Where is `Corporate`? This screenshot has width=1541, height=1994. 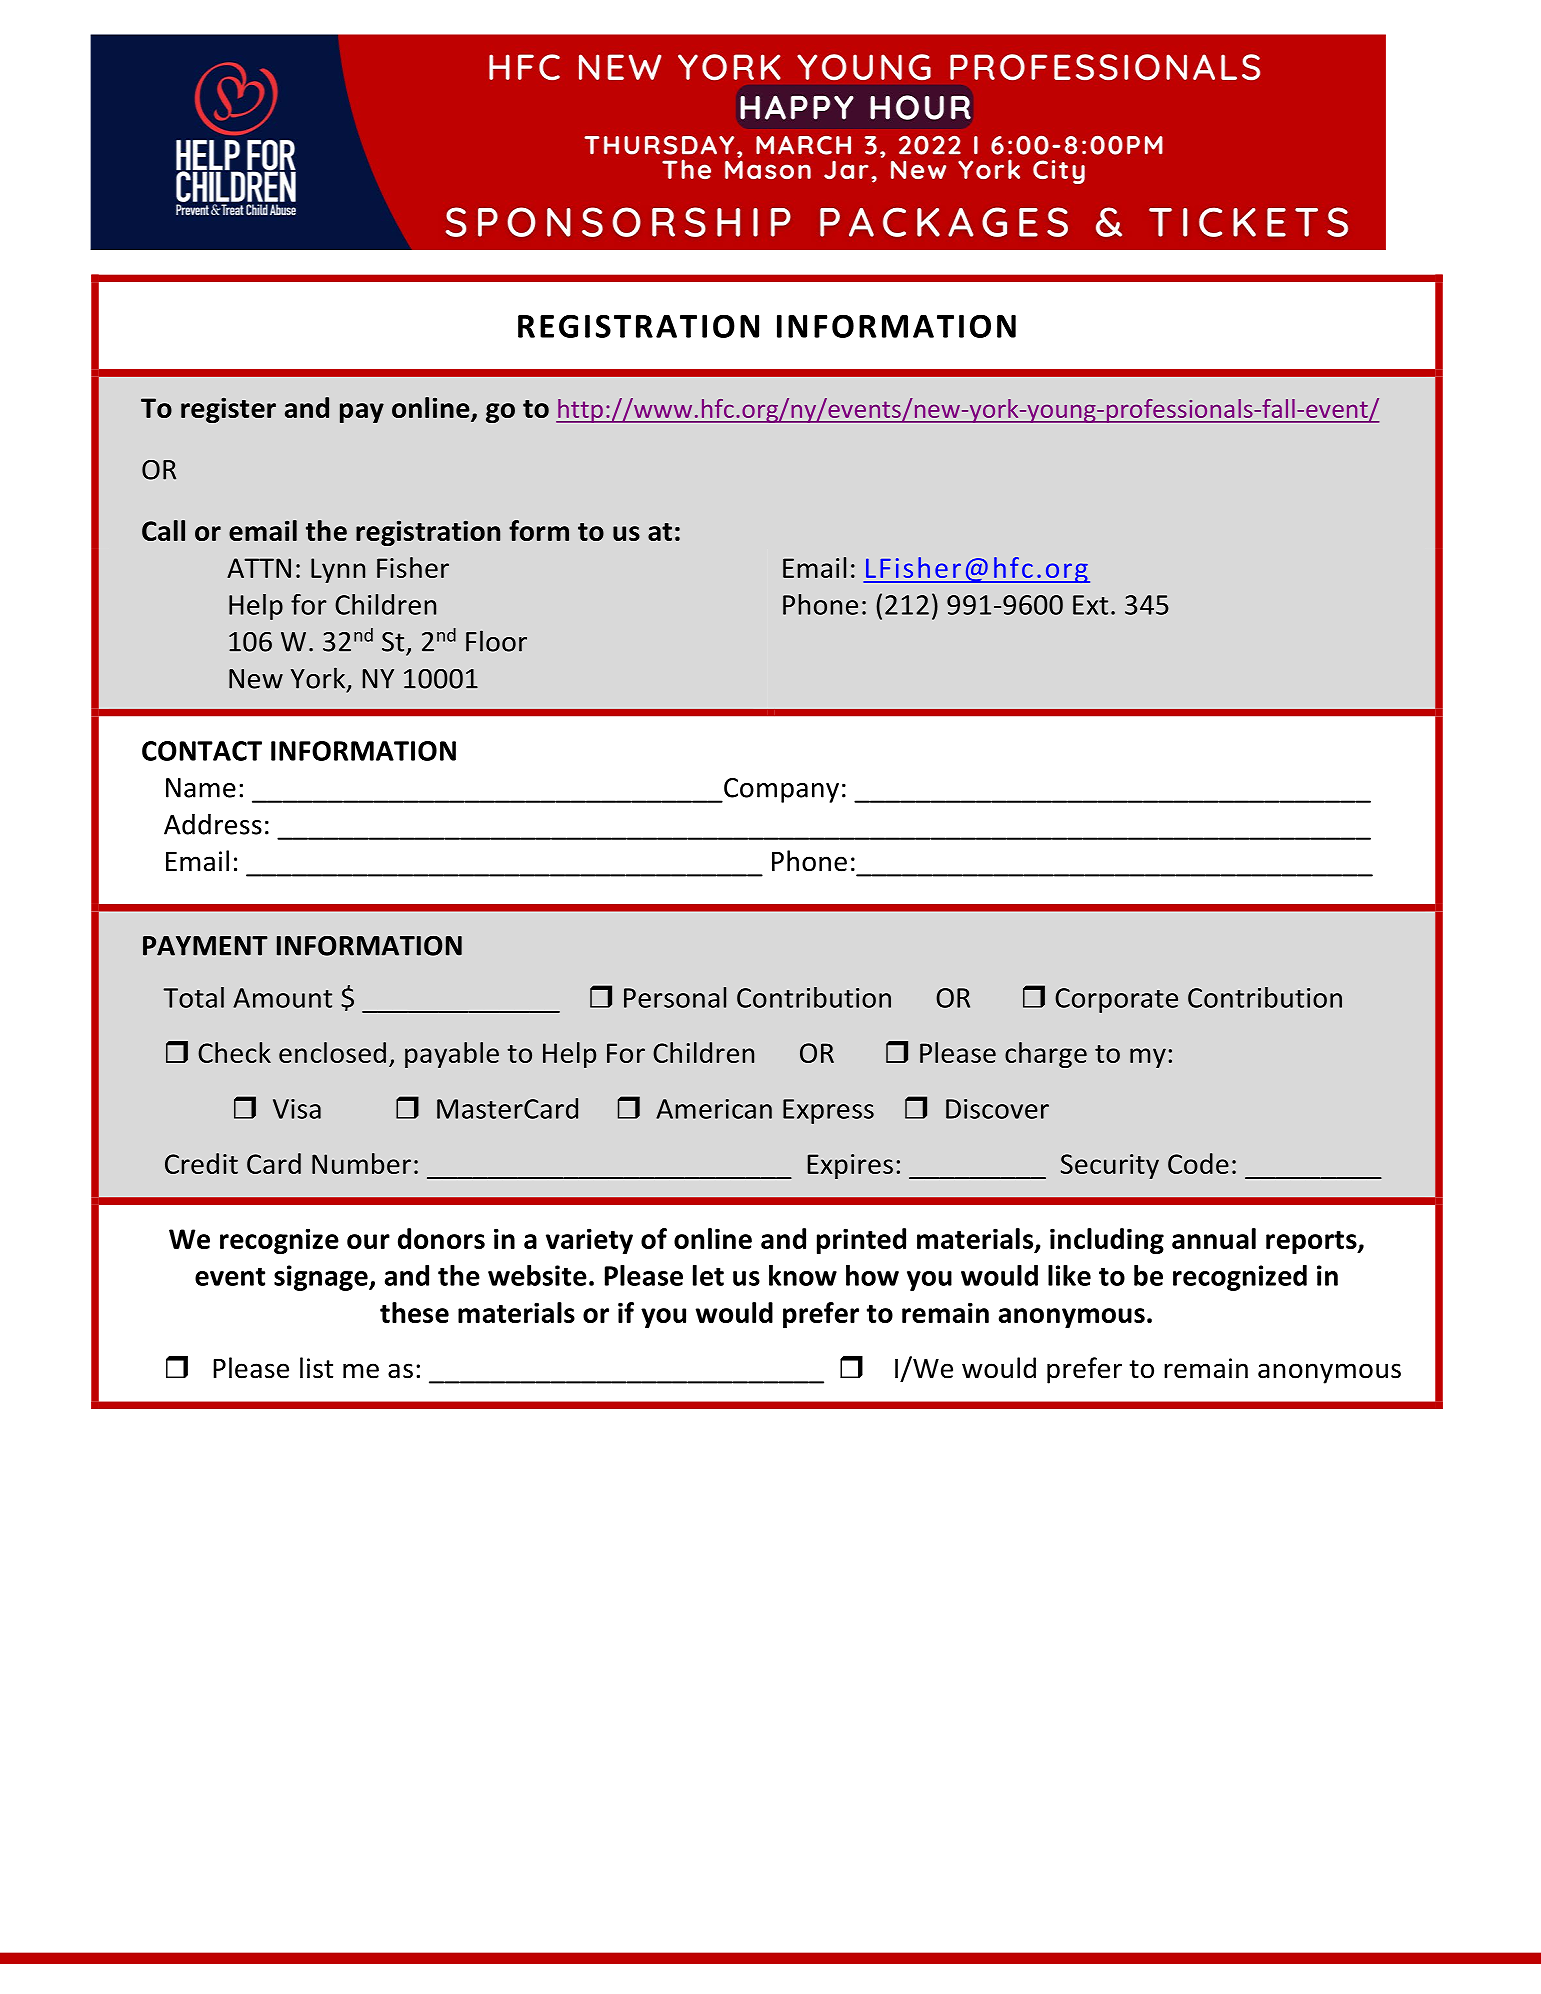
Corporate is located at coordinates (1116, 1000).
